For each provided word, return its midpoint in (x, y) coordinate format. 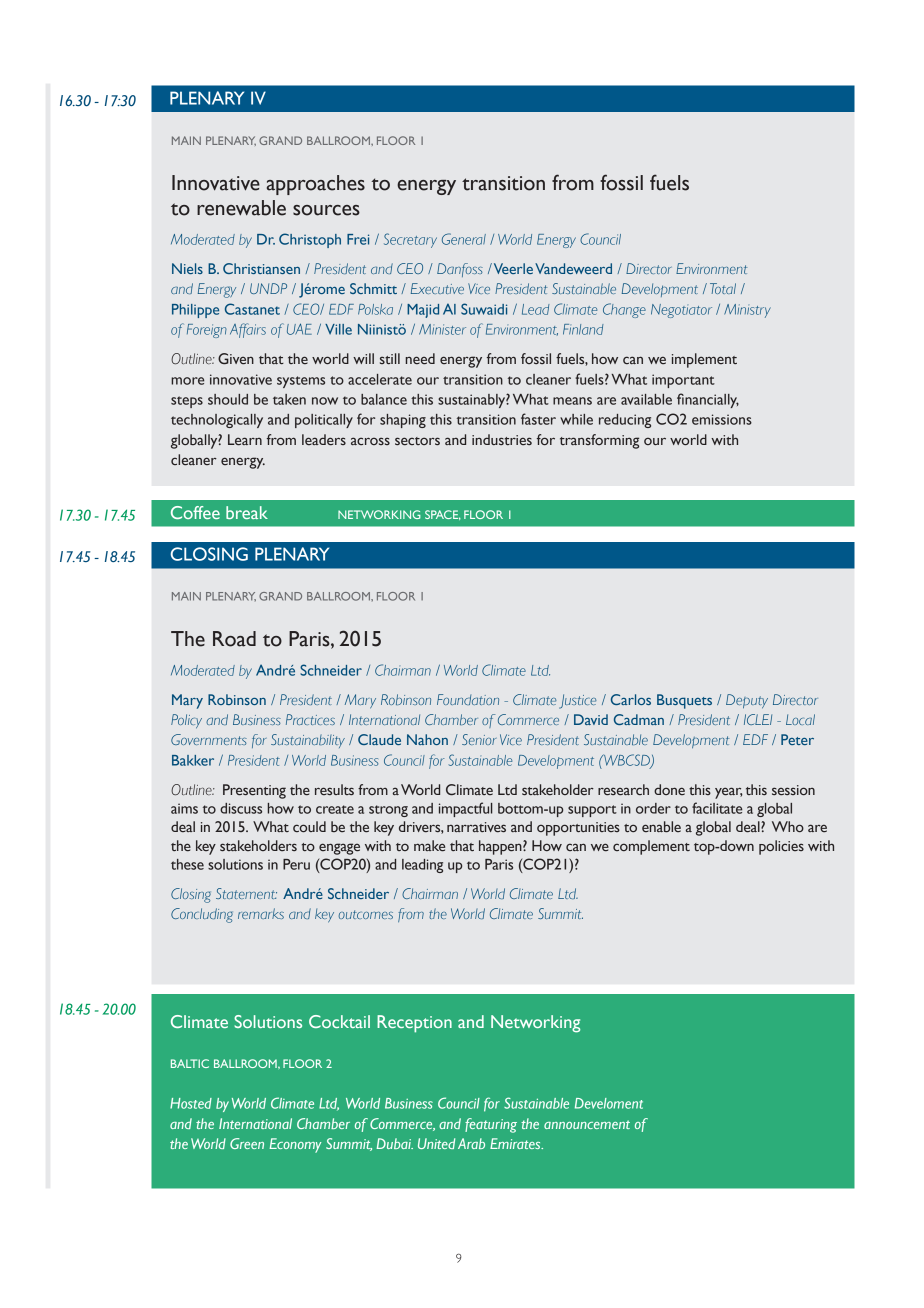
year (728, 793)
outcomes (366, 914)
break (247, 512)
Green (247, 1143)
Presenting (254, 791)
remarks (261, 913)
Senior (479, 739)
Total (723, 288)
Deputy (747, 701)
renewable (241, 208)
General (464, 239)
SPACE (443, 515)
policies (781, 847)
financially (708, 400)
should (228, 399)
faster (538, 419)
